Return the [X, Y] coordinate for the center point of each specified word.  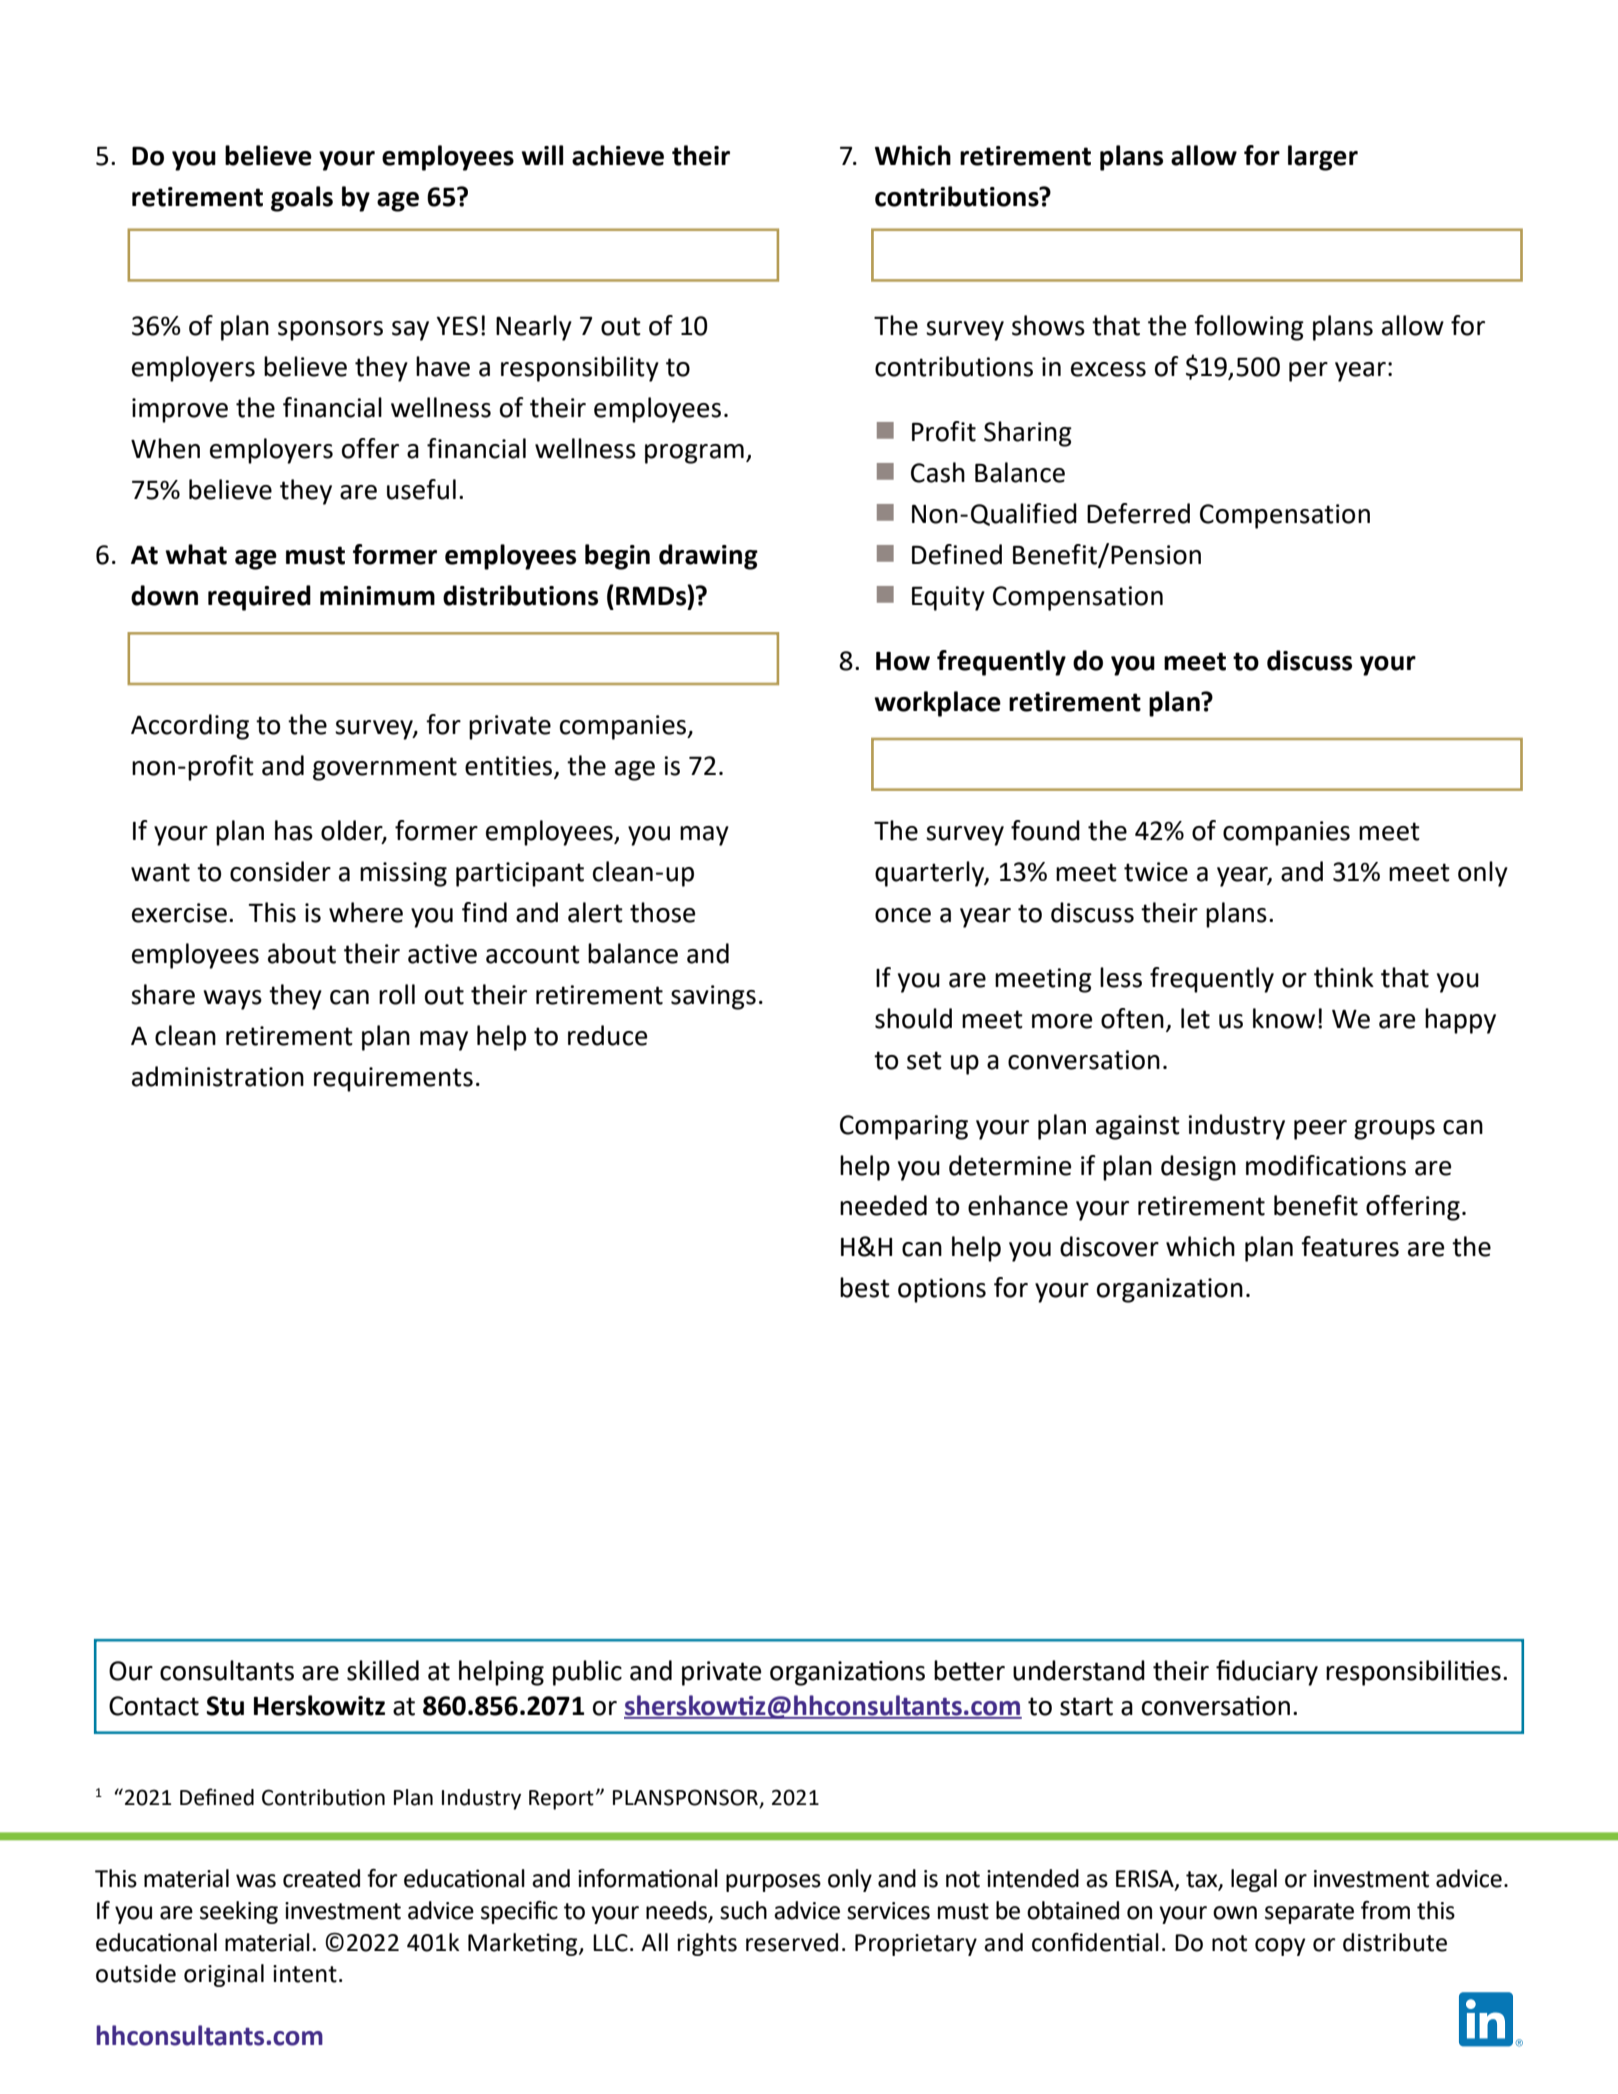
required [259, 598]
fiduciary [1267, 1673]
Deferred [1138, 513]
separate [1309, 1913]
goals [302, 199]
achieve [618, 155]
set [924, 1060]
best [865, 1287]
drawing [708, 557]
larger [1323, 158]
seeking [239, 1912]
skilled [383, 1670]
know [1284, 1018]
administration [218, 1076]
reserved [792, 1942]
